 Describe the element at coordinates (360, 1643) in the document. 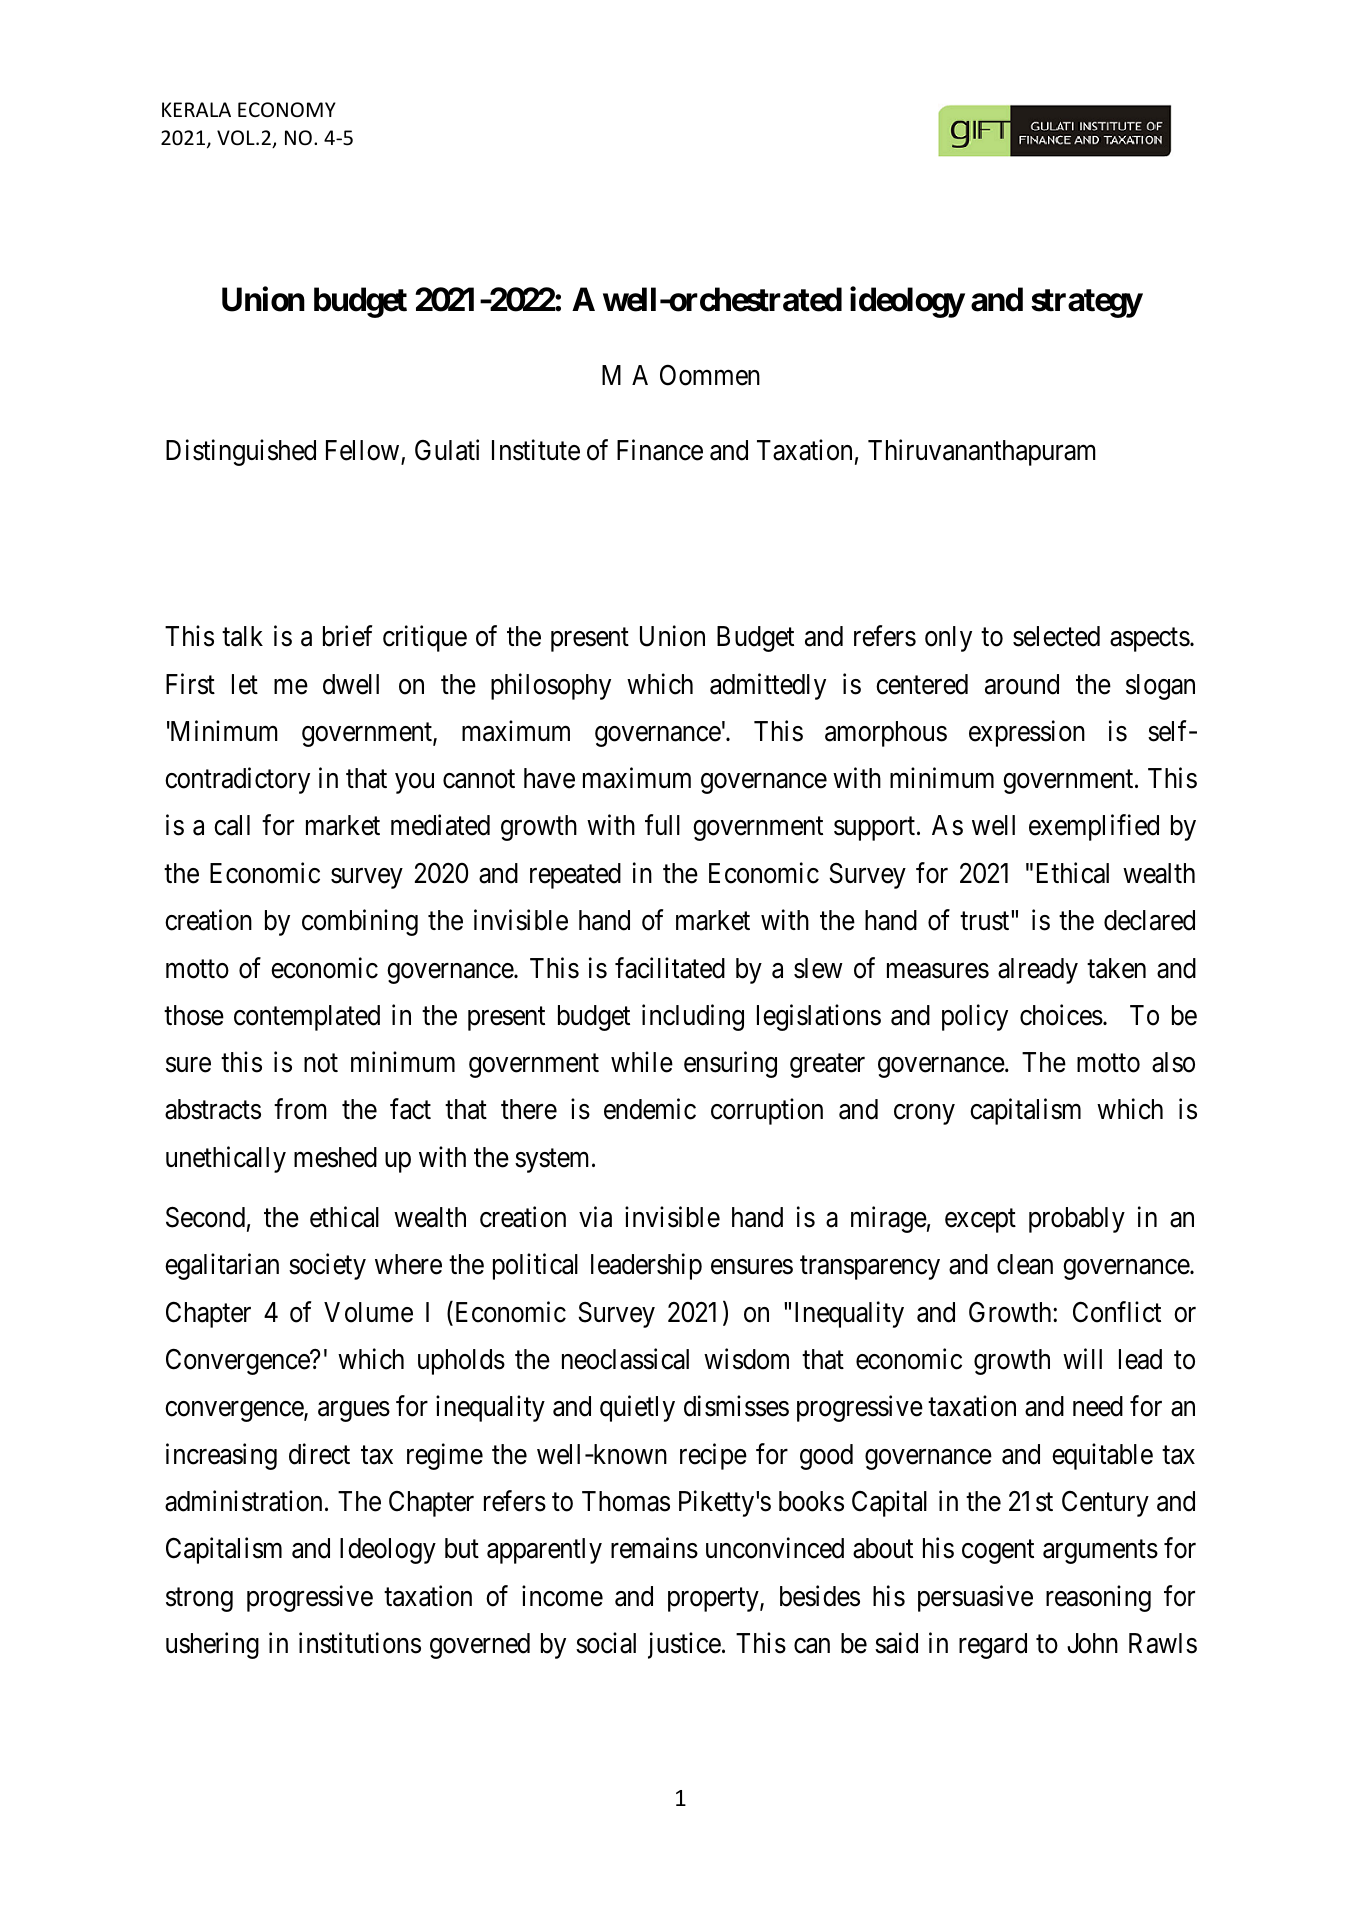

I see `institutions` at that location.
